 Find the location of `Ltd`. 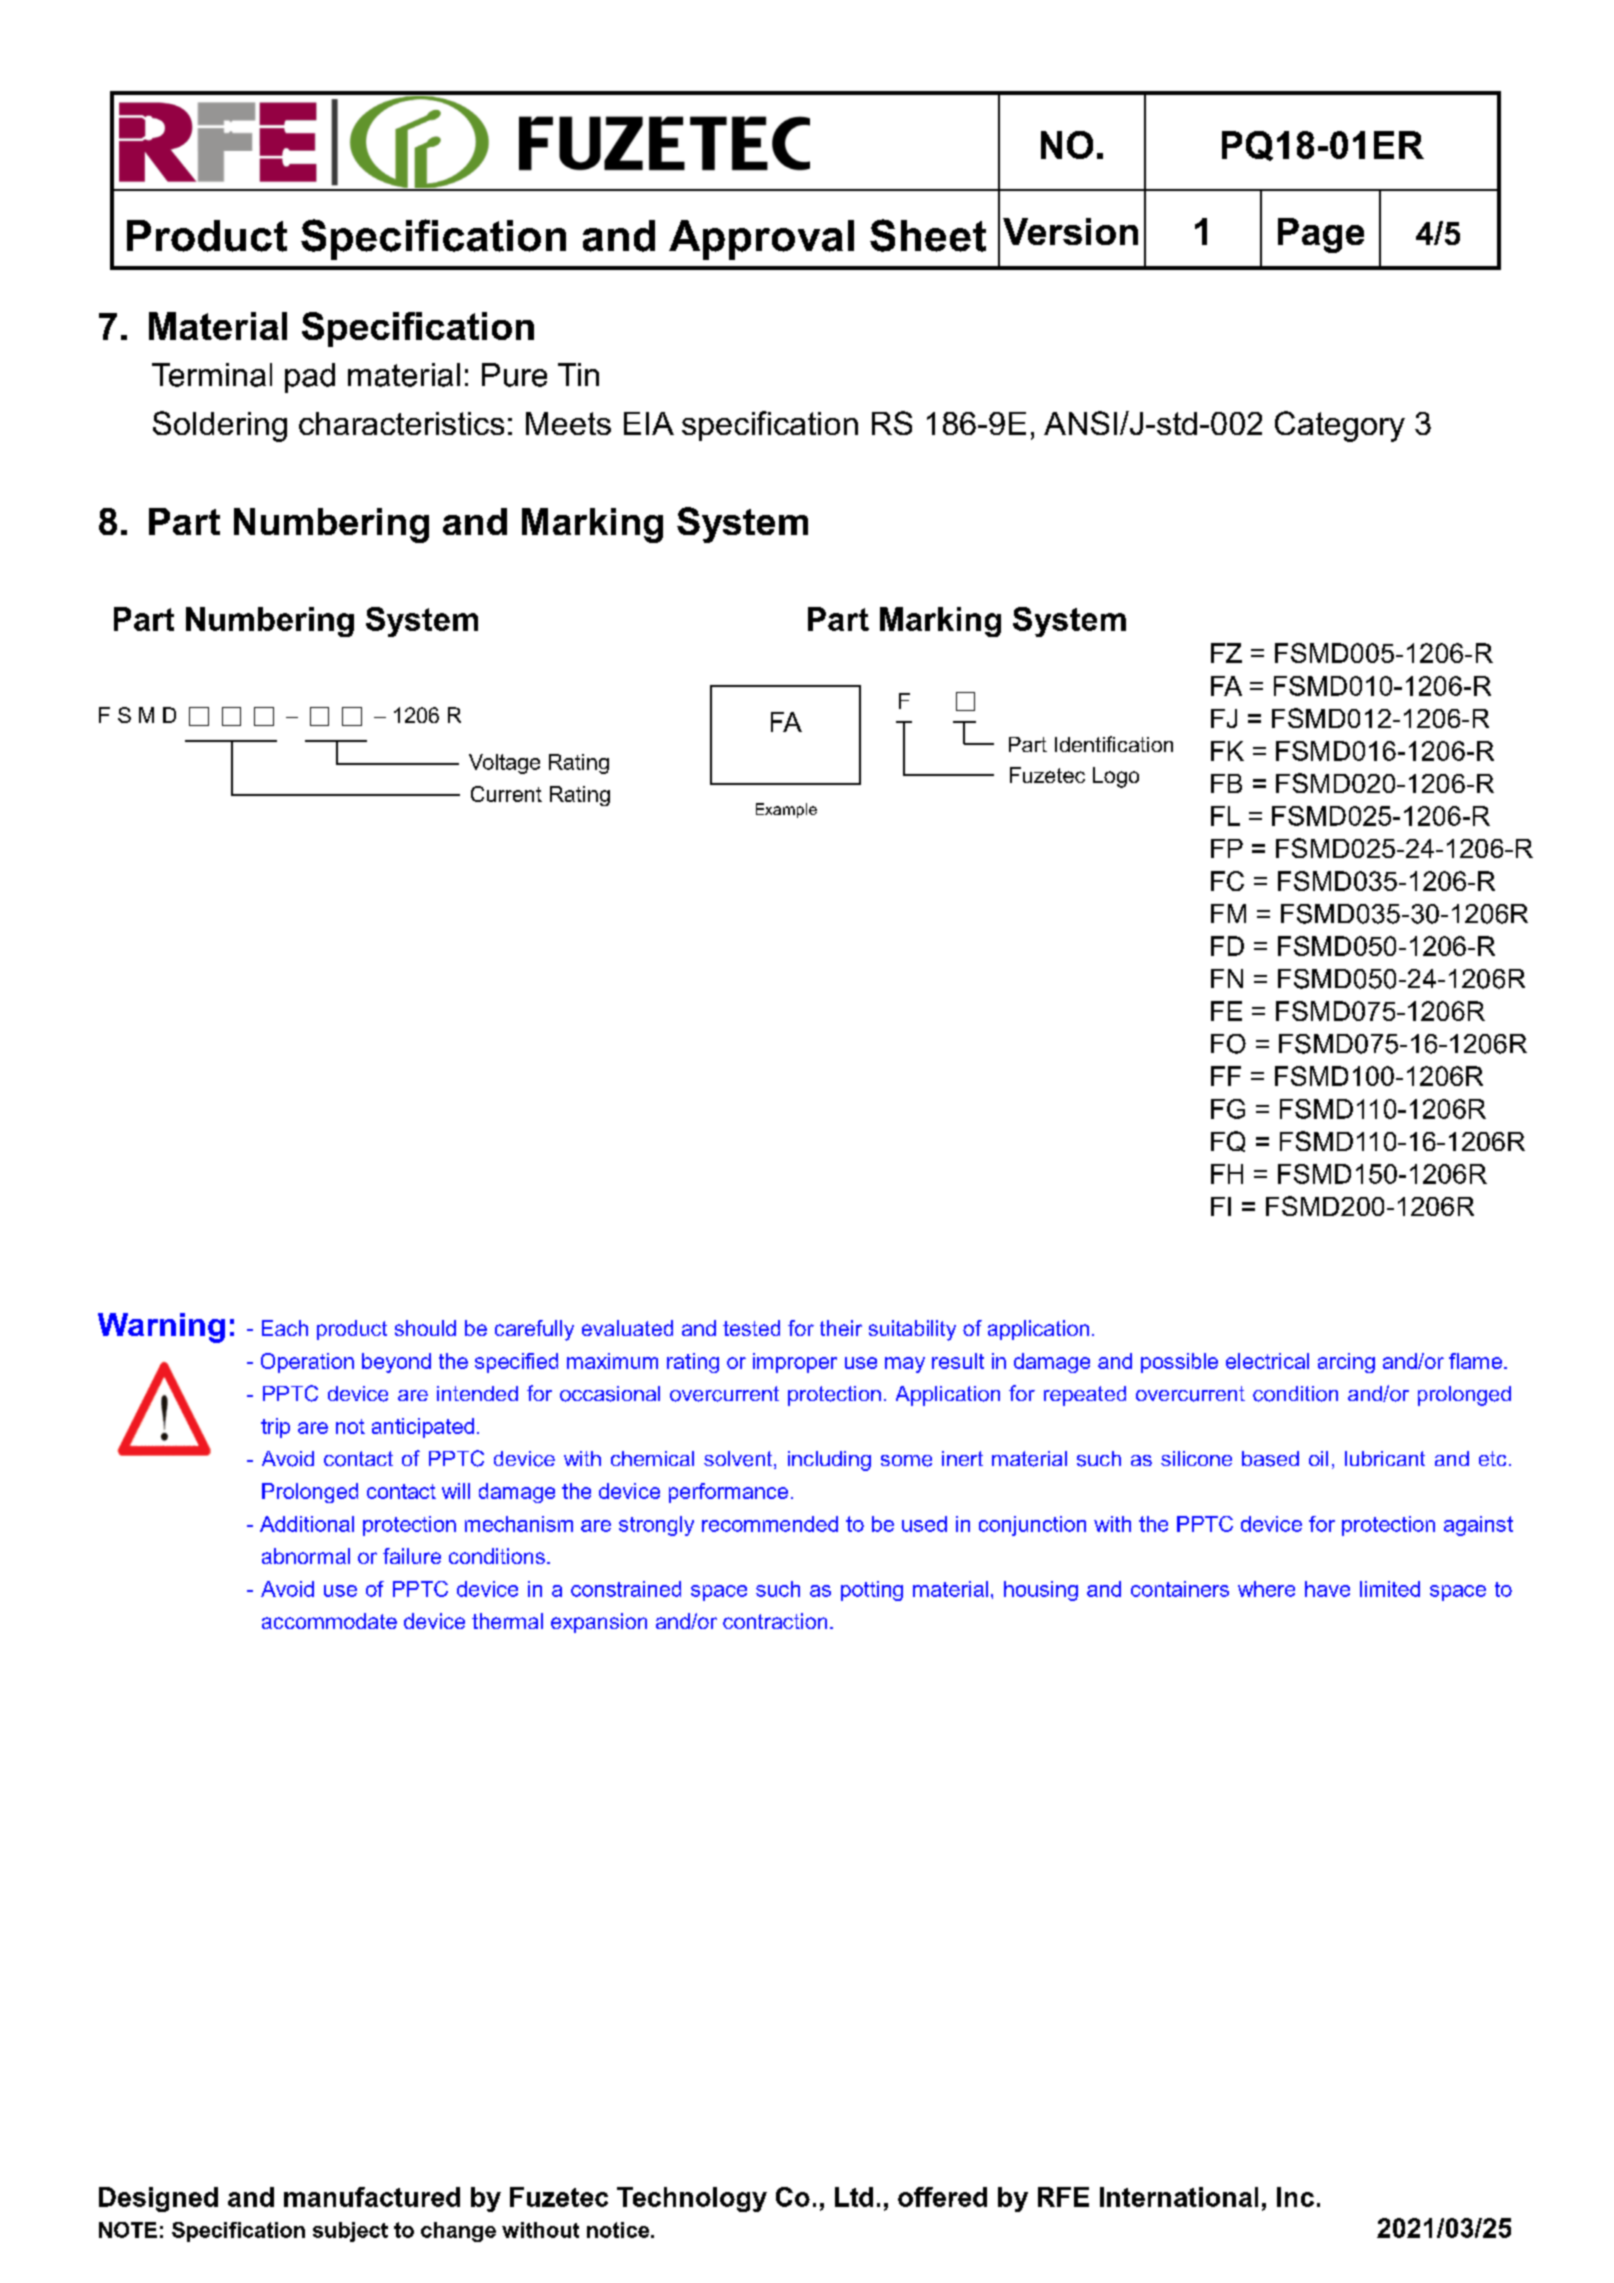

Ltd is located at coordinates (854, 2197).
